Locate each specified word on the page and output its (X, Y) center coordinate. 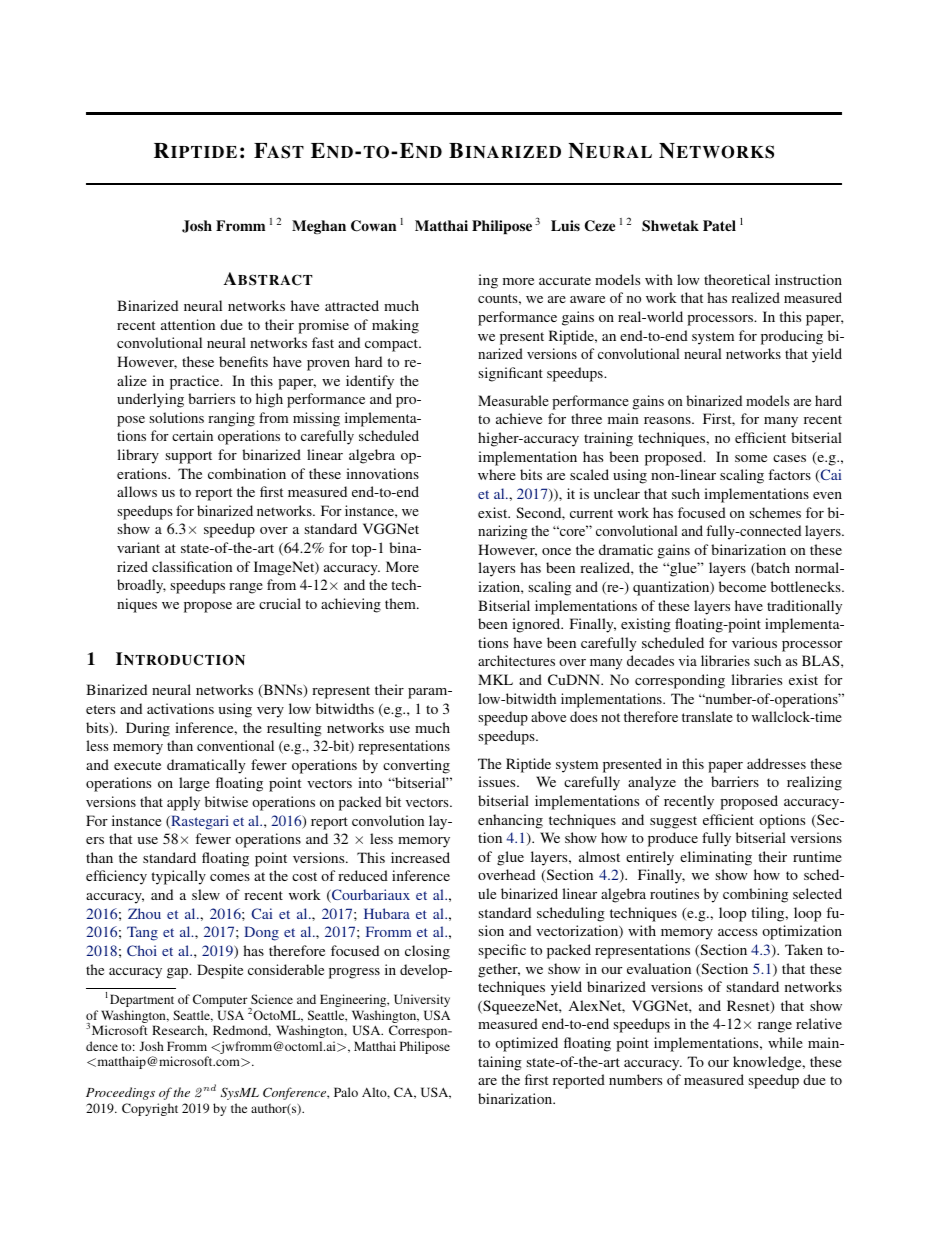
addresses (776, 763)
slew (206, 894)
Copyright (150, 1109)
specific (502, 951)
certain (192, 435)
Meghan (319, 227)
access (737, 932)
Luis (565, 225)
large (194, 784)
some (751, 458)
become (742, 586)
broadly (141, 586)
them (401, 603)
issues (498, 781)
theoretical (737, 279)
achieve (519, 418)
